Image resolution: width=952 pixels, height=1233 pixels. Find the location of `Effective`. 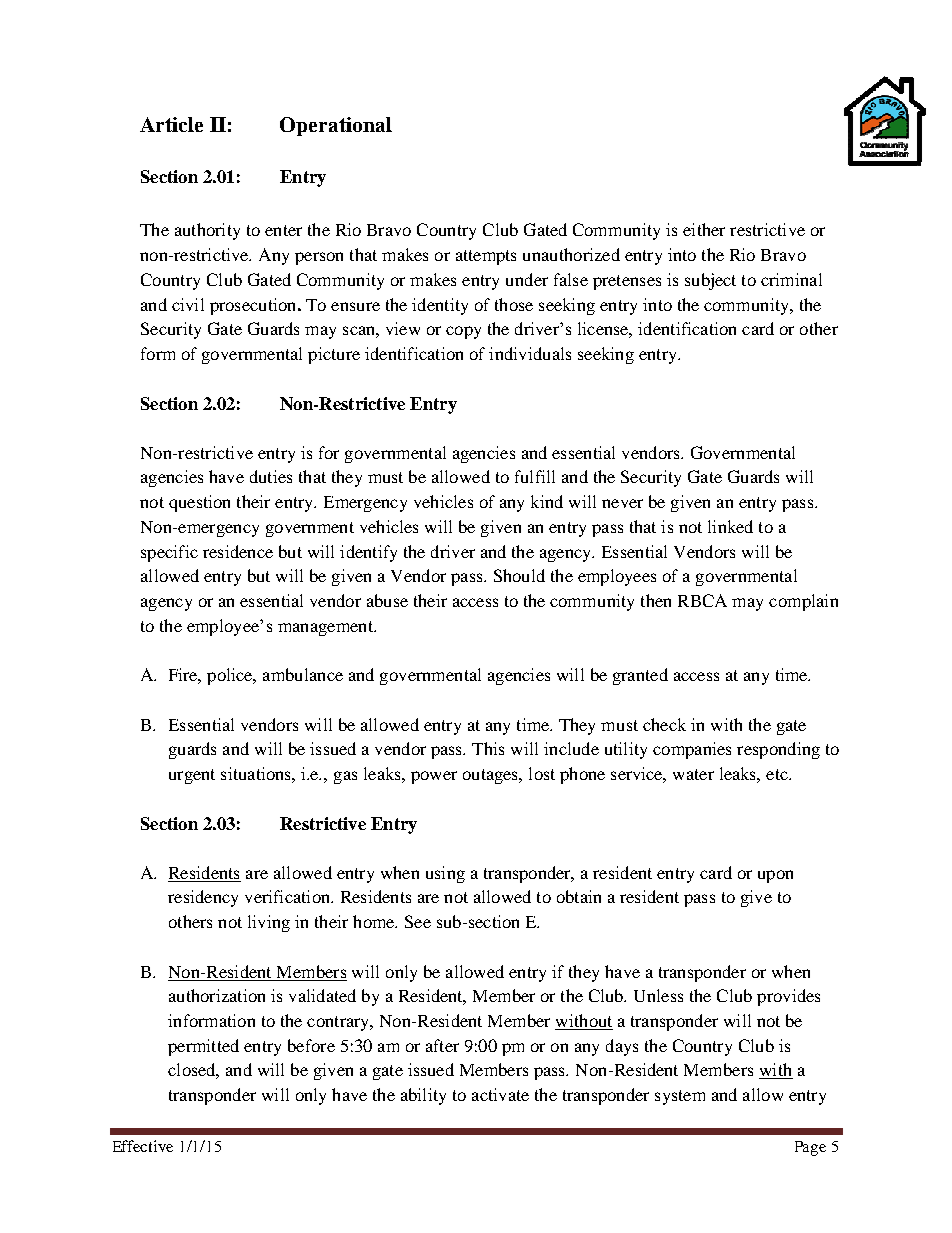

Effective is located at coordinates (143, 1146).
